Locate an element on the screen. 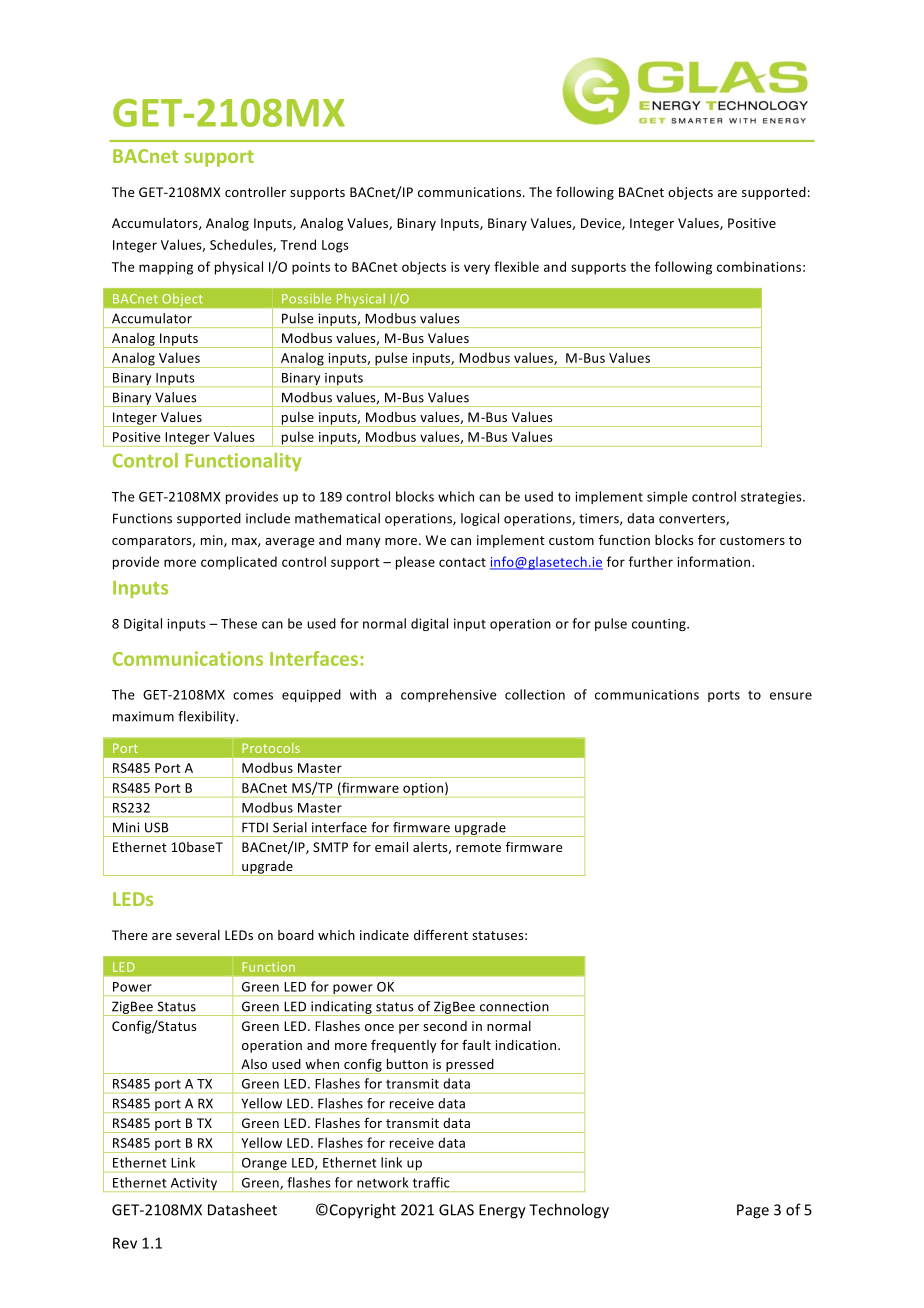 This screenshot has height=1308, width=924. very is located at coordinates (477, 269).
